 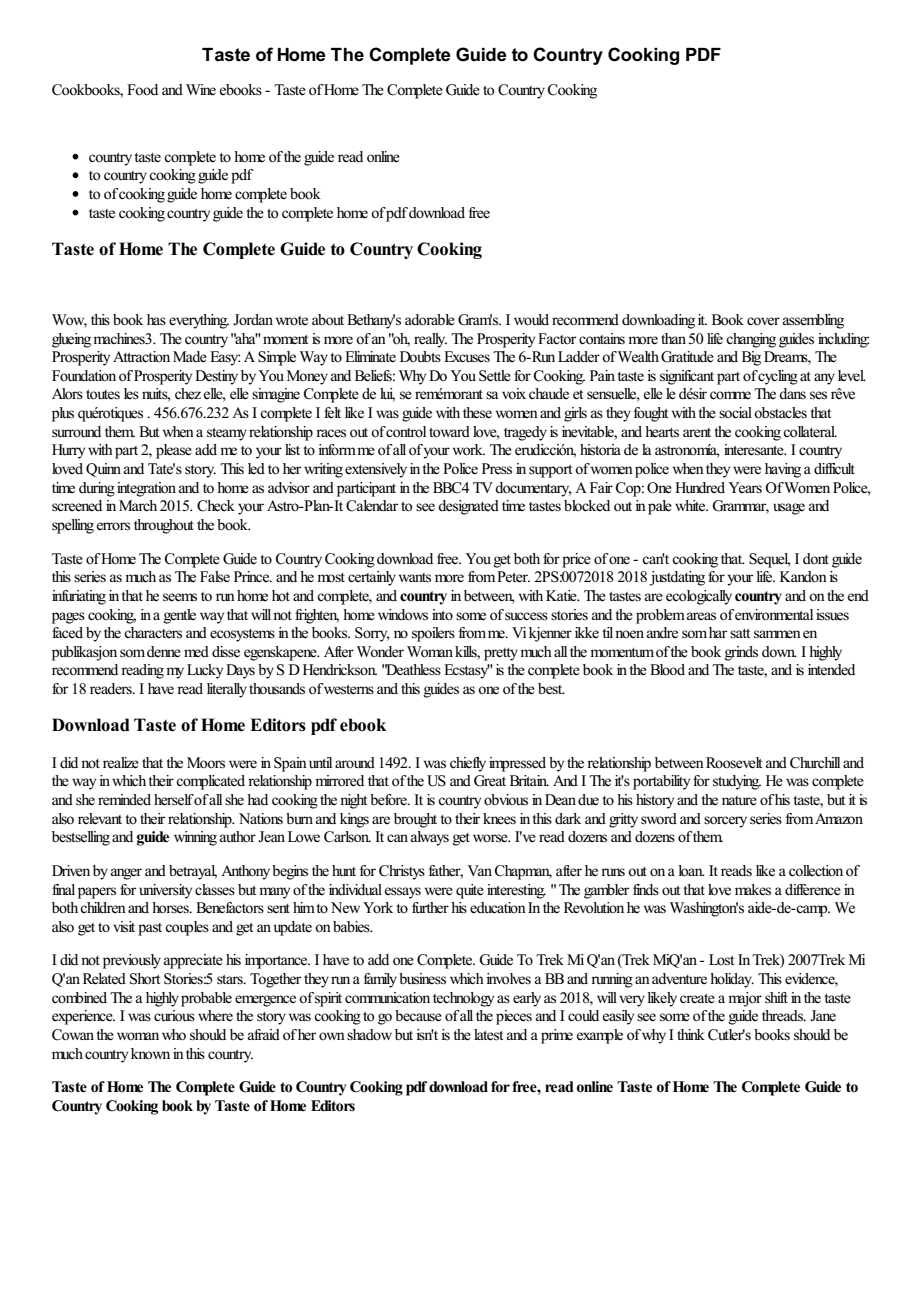 What do you see at coordinates (103, 395) in the page?
I see `toutes` at bounding box center [103, 395].
